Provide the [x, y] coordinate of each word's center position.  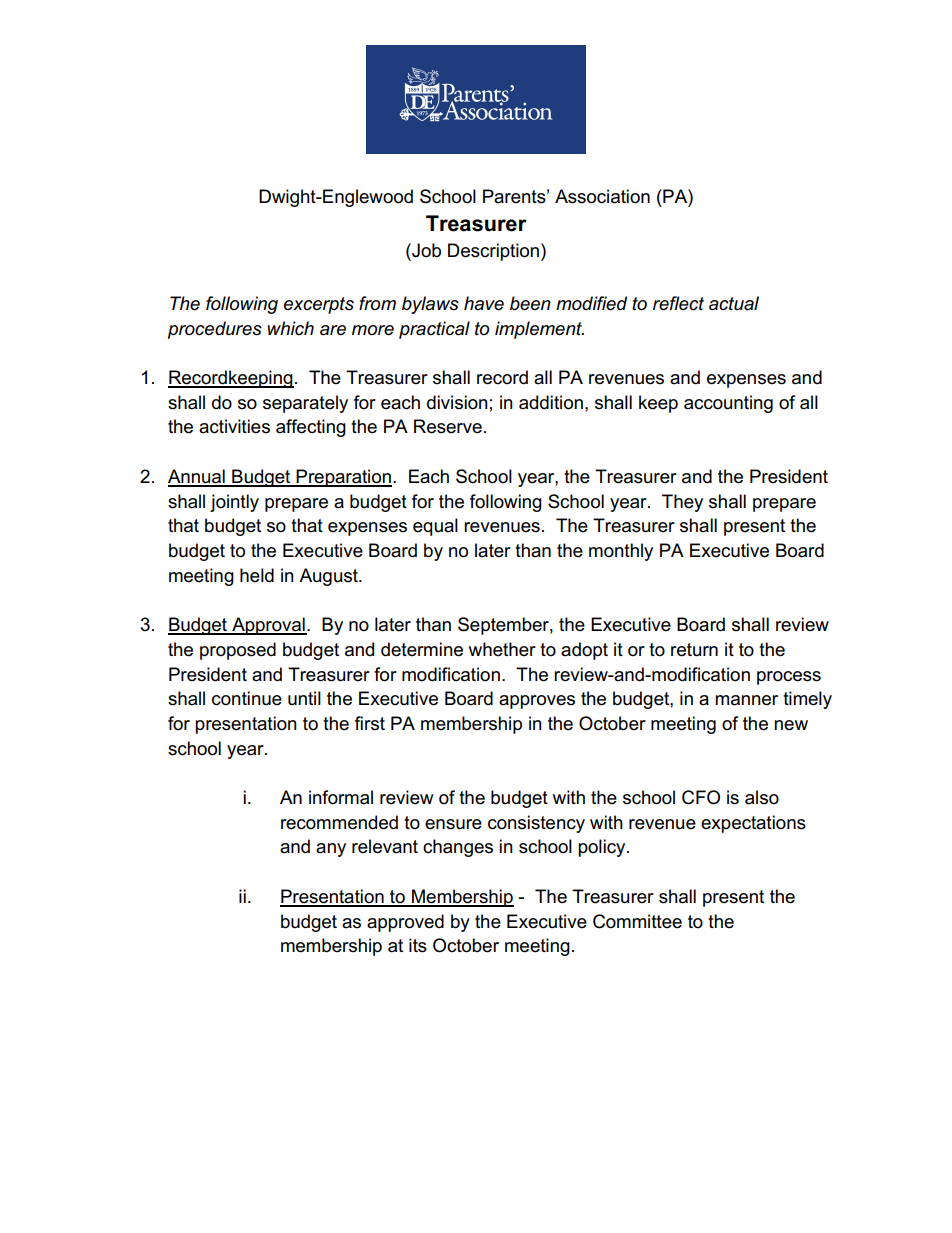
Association [602, 196]
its [418, 945]
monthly [621, 552]
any [331, 850]
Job [425, 250]
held [257, 575]
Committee [637, 921]
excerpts [319, 305]
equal [435, 527]
